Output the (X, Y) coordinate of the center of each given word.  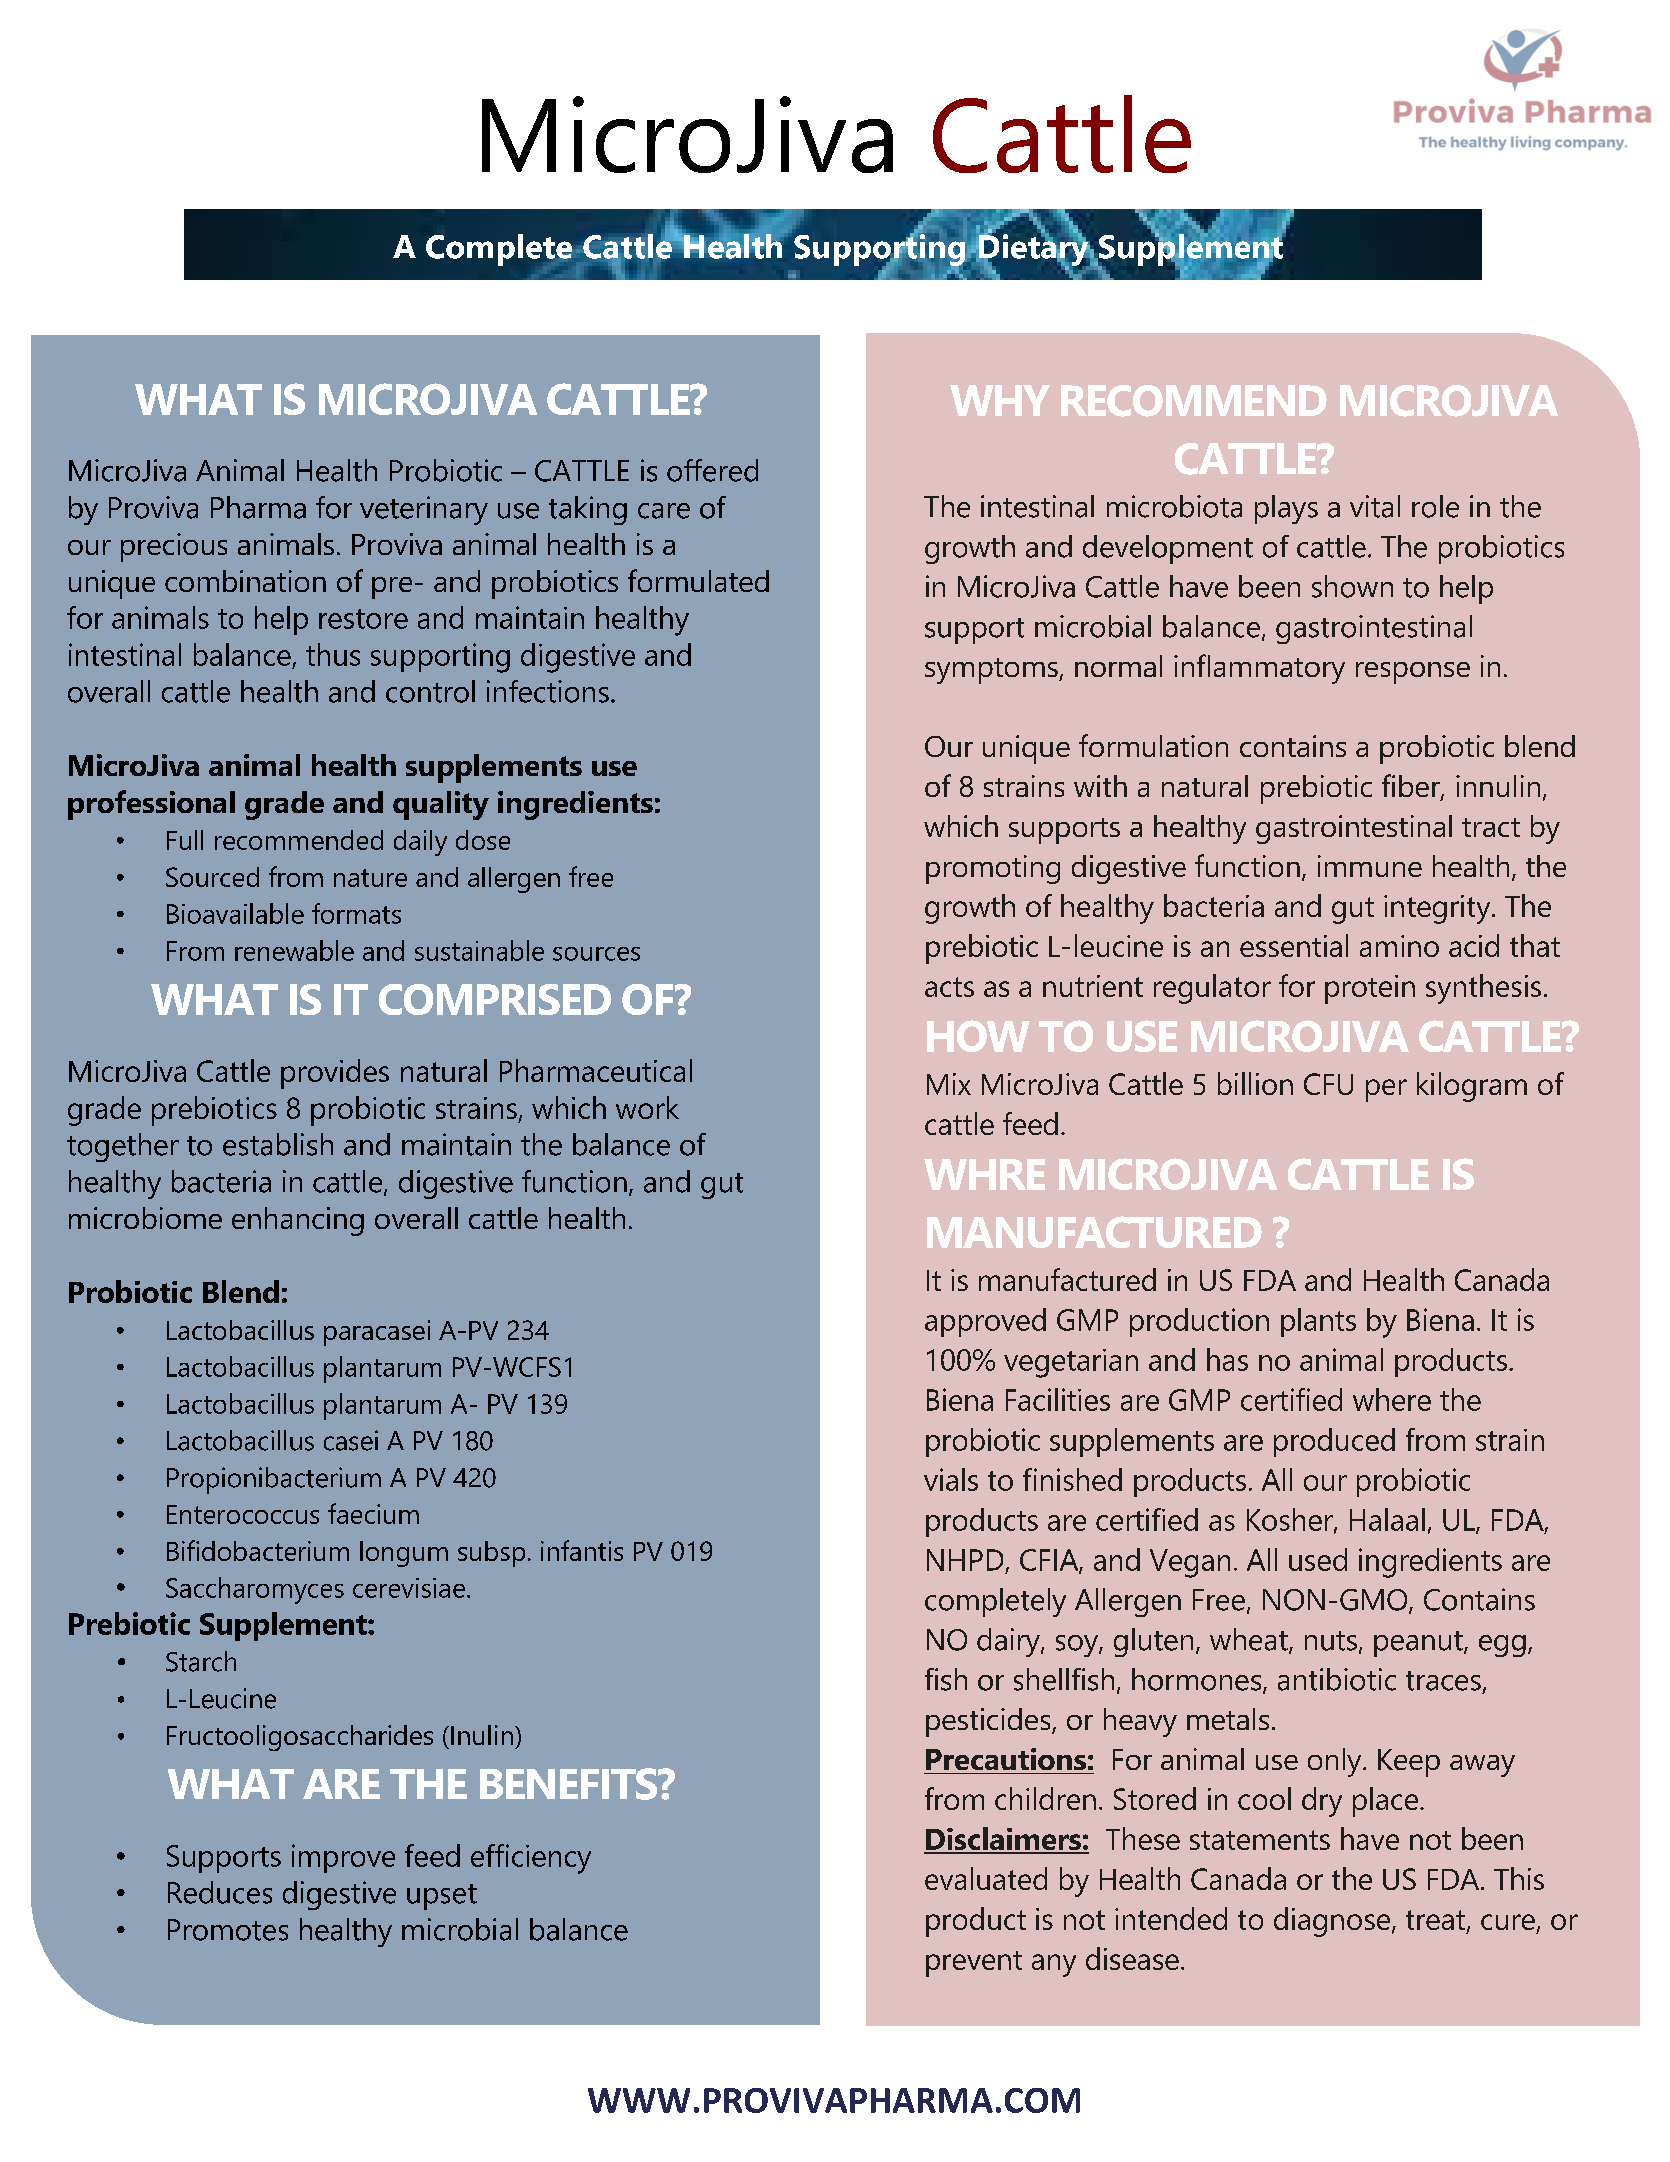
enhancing (298, 1221)
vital (1375, 506)
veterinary (424, 510)
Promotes (228, 1930)
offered (712, 470)
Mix (949, 1084)
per (1386, 1090)
